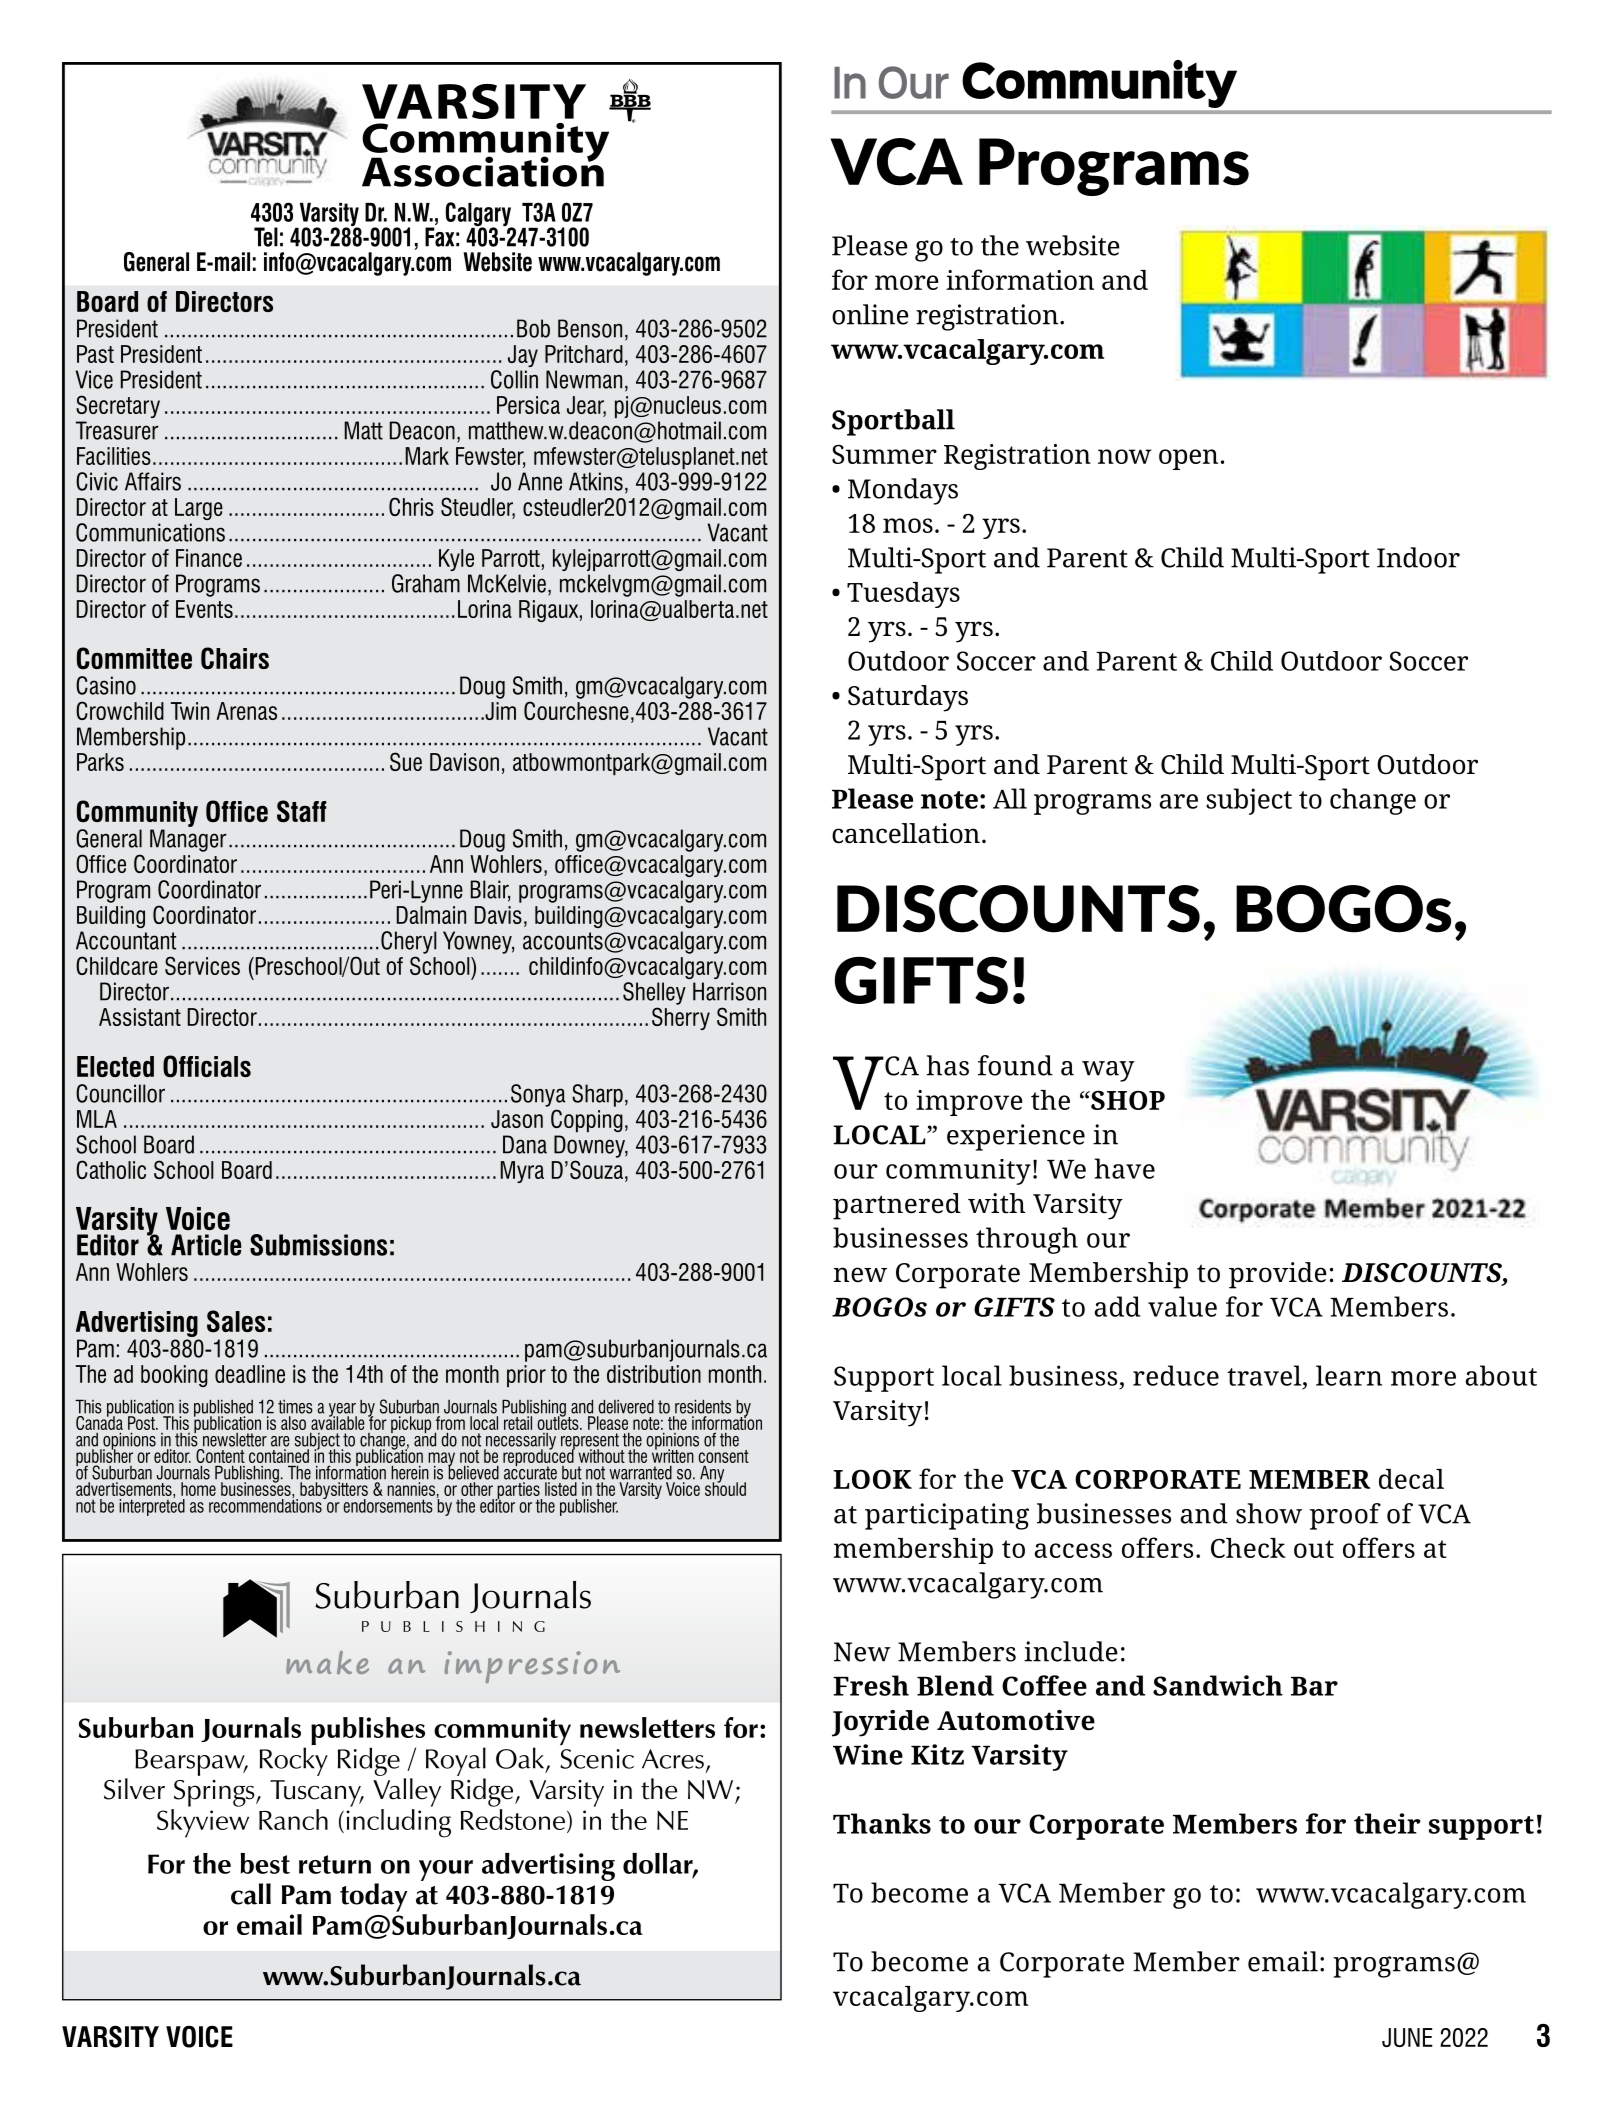 The height and width of the screenshot is (2109, 1613). I want to click on Check, so click(1248, 1548).
